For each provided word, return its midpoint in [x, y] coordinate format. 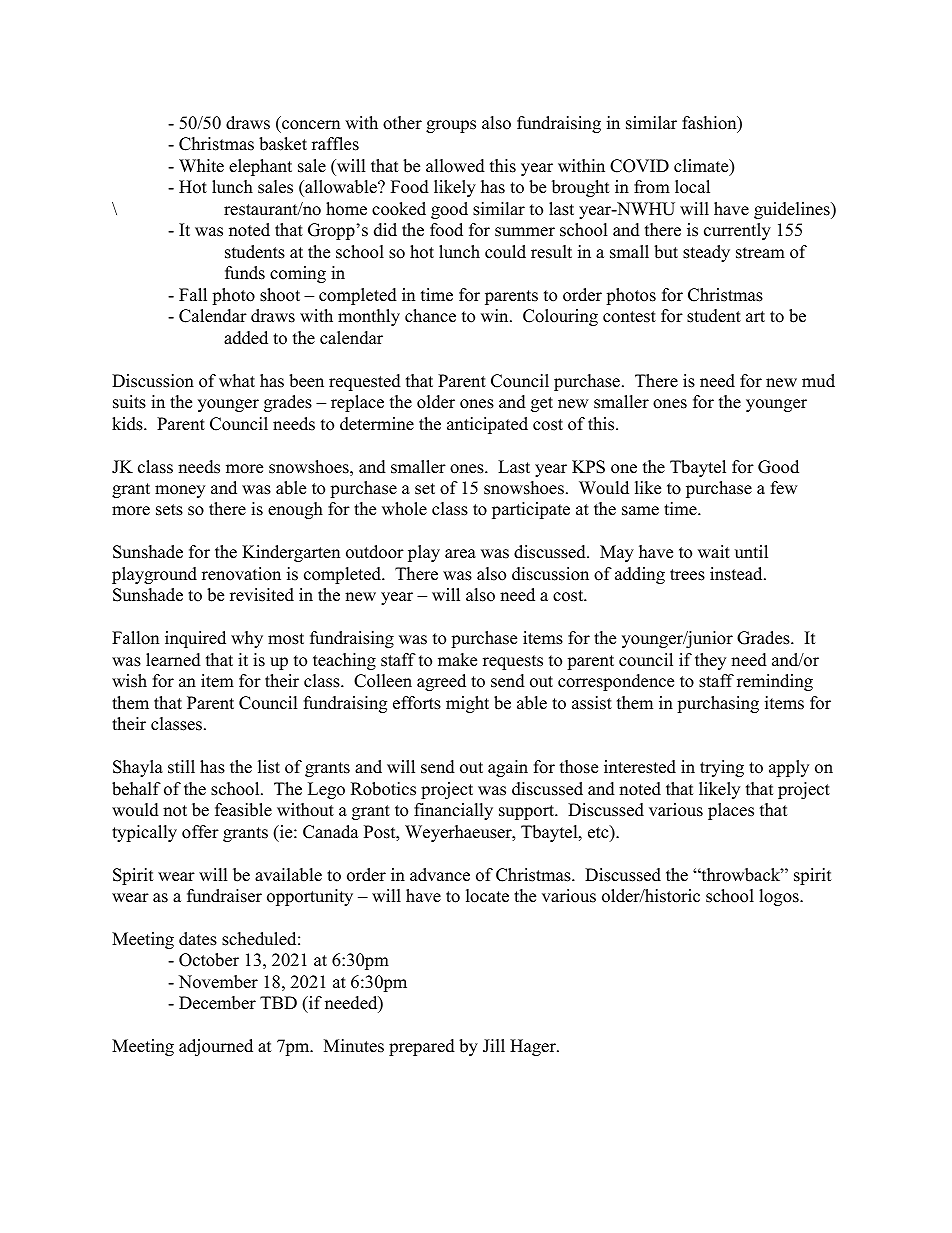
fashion [710, 124]
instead [737, 574]
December [217, 1003]
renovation [241, 574]
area [460, 554]
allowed [455, 166]
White [201, 166]
